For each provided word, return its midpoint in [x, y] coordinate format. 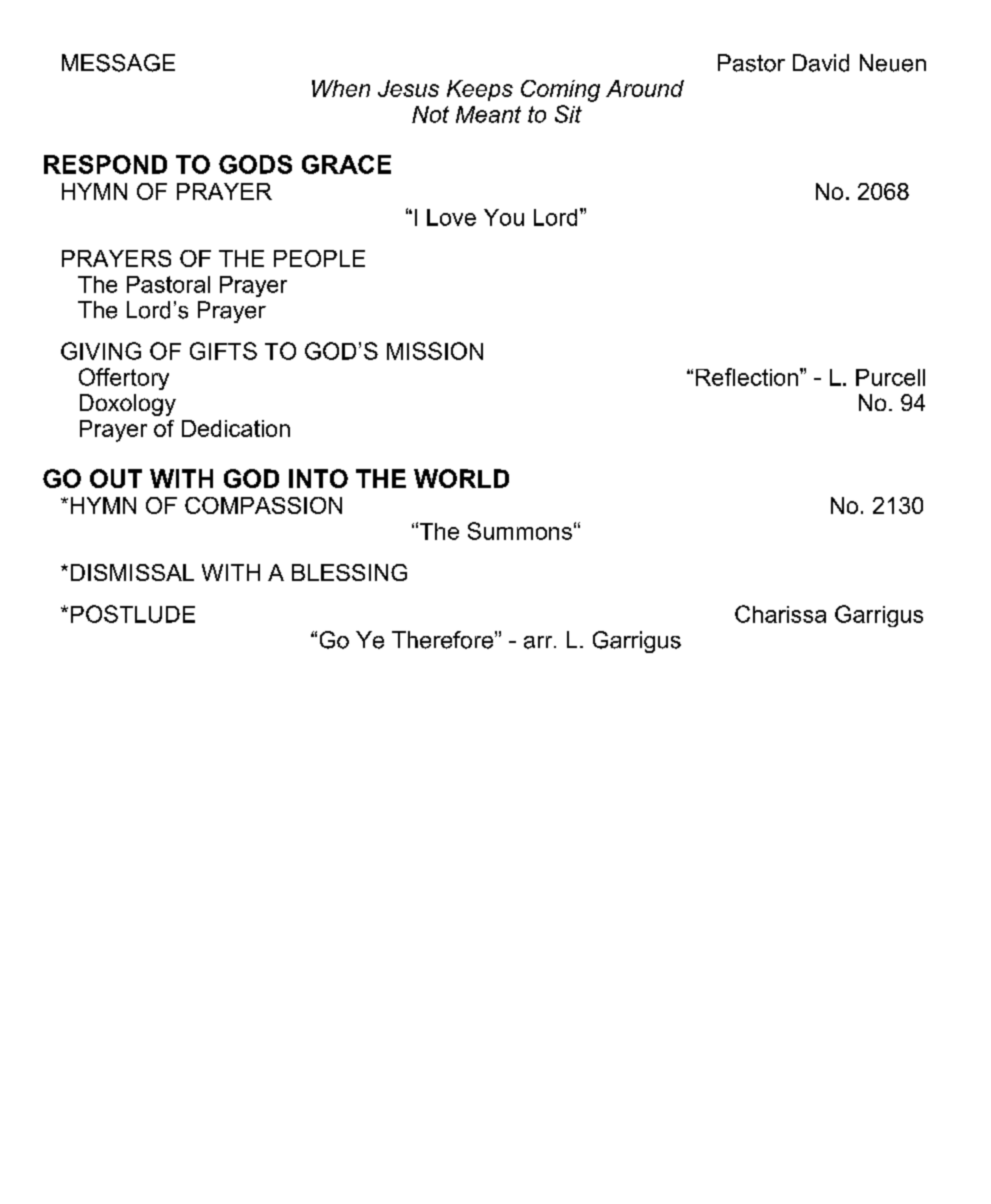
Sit [568, 114]
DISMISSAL [132, 572]
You [504, 217]
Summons [520, 531]
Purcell [890, 377]
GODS [255, 164]
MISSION [435, 351]
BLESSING [349, 572]
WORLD [461, 478]
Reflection [748, 377]
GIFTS [223, 351]
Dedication [236, 428]
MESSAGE [118, 63]
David [821, 63]
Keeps [480, 90]
